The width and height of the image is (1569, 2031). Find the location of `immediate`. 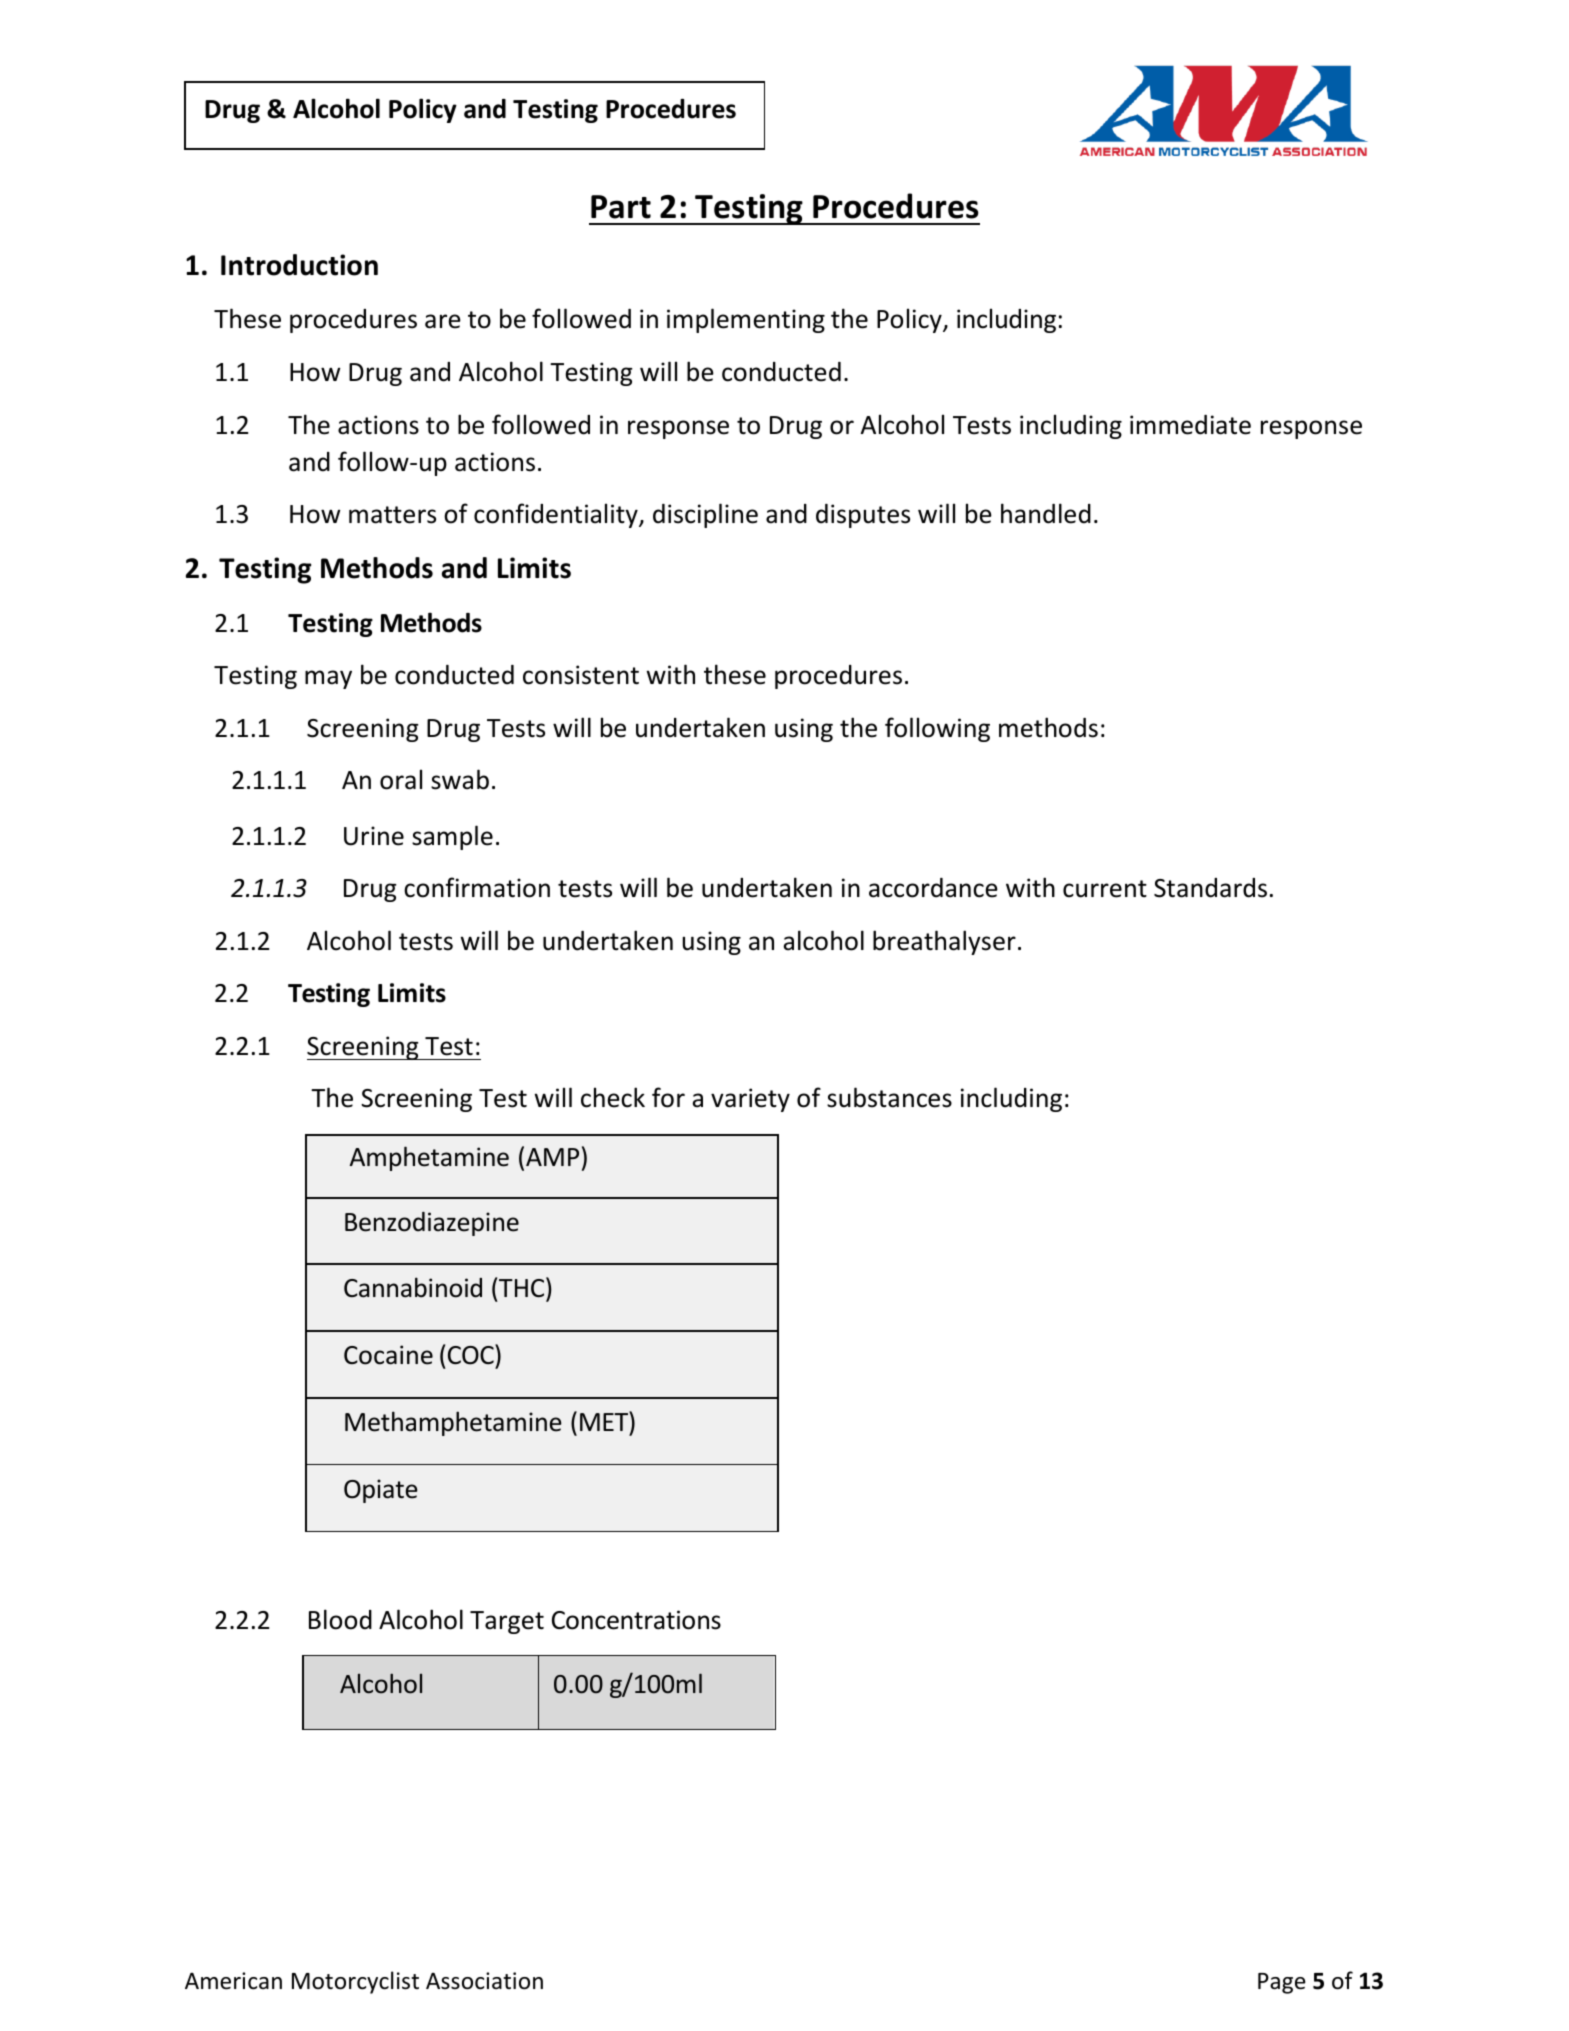

immediate is located at coordinates (1190, 425).
